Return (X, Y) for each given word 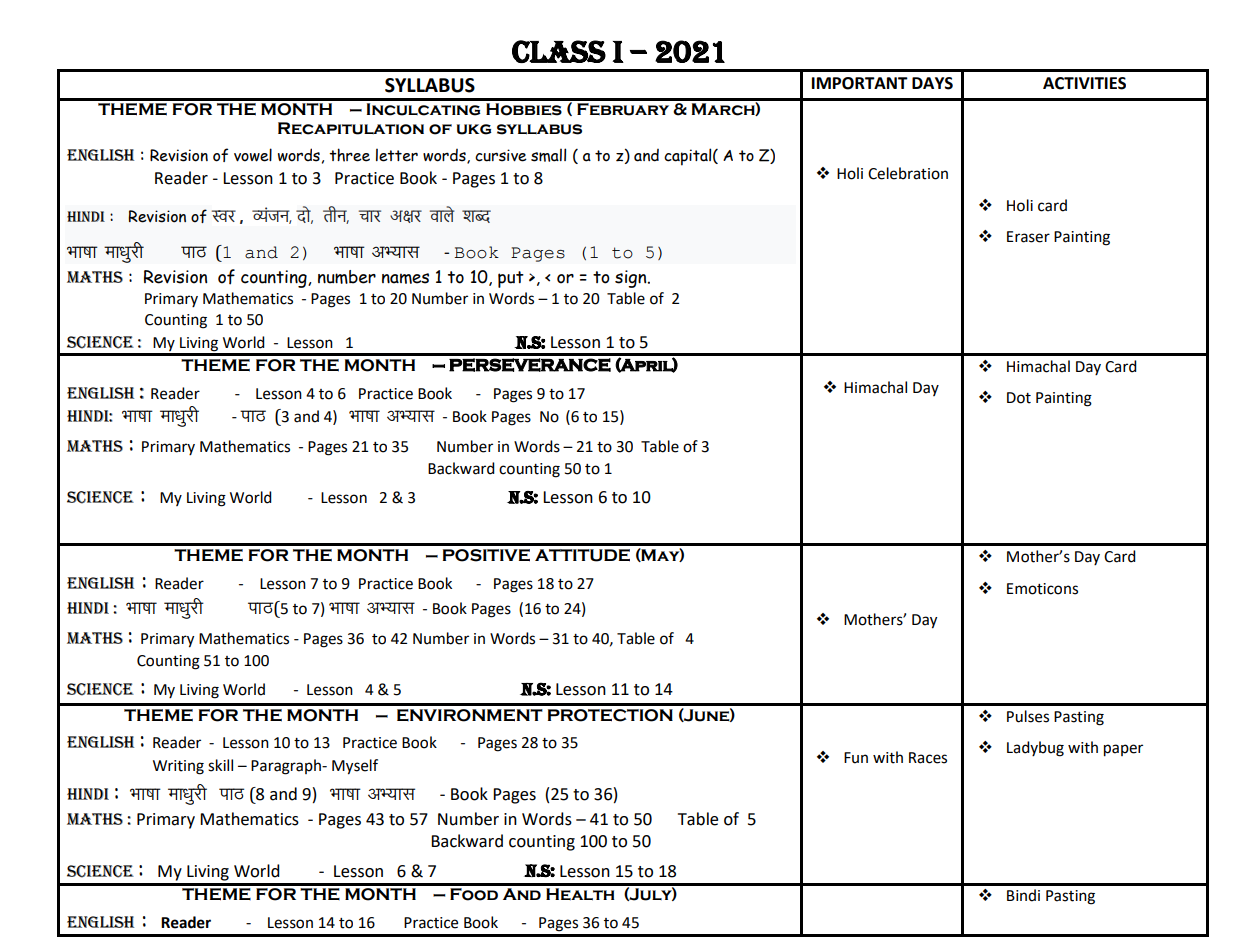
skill (220, 765)
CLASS (559, 51)
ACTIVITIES (1084, 83)
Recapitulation (351, 128)
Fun (856, 758)
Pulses (1028, 716)
